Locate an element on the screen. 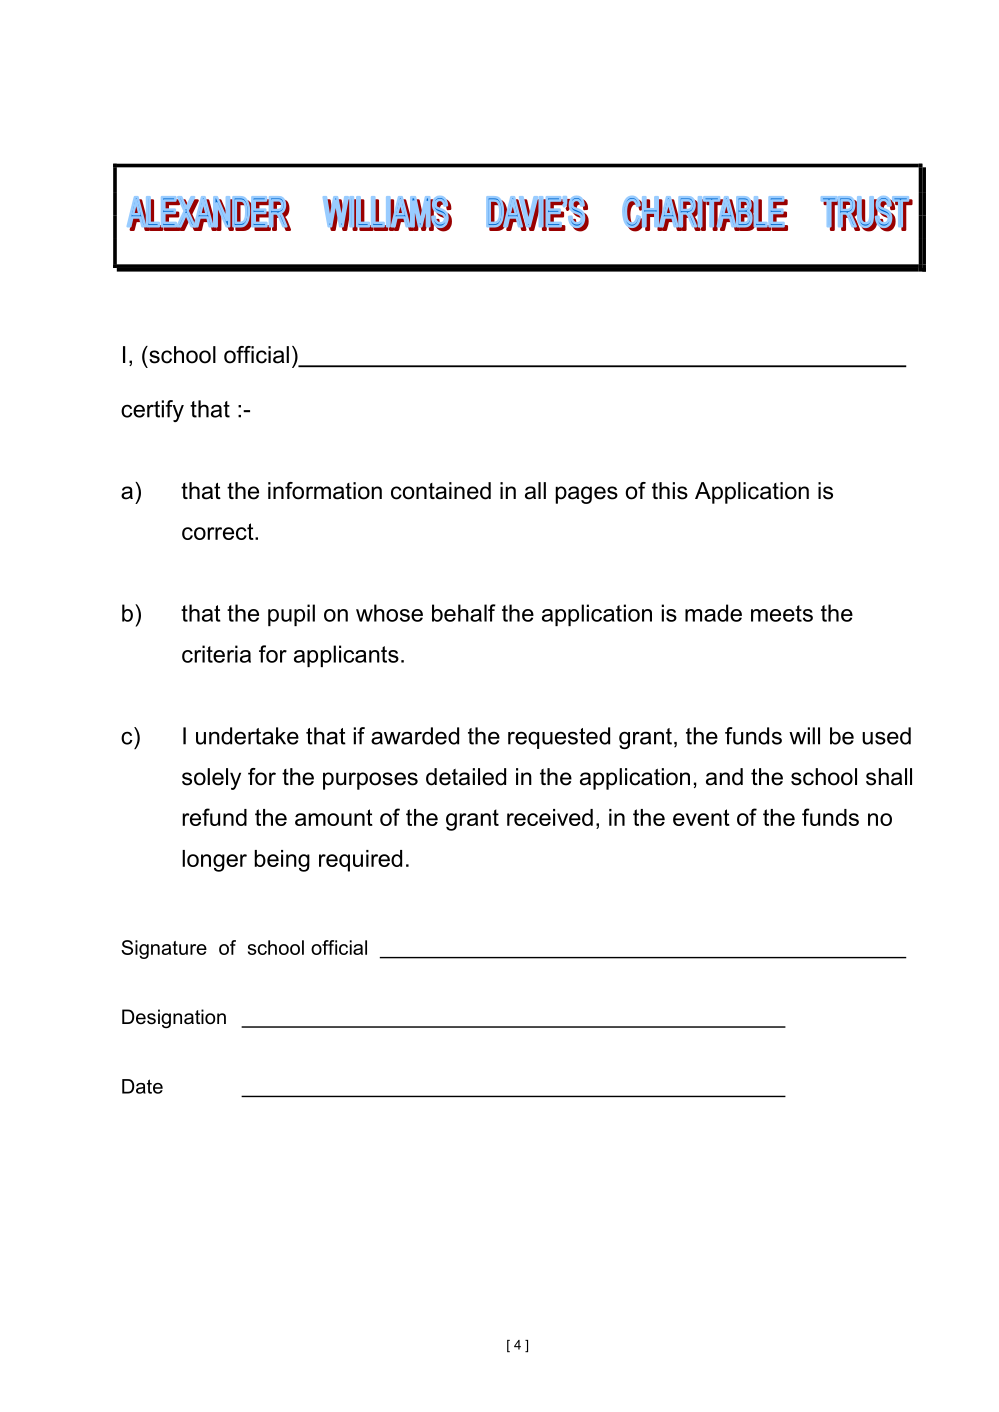 The image size is (999, 1412). criteria is located at coordinates (216, 654).
